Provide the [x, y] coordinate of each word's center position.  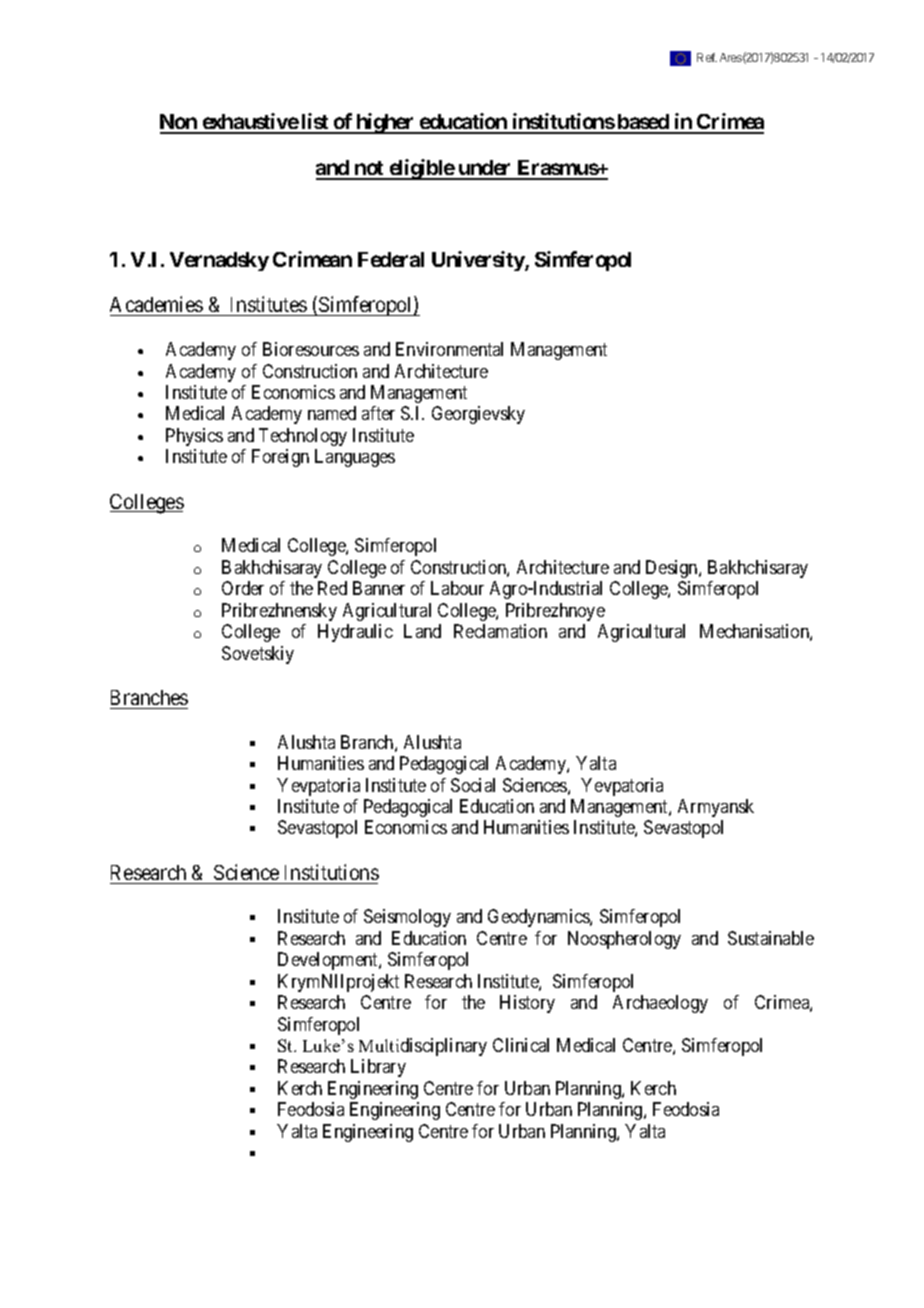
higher [385, 123]
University [479, 261]
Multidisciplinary [423, 1047]
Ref [707, 57]
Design [673, 569]
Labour [457, 588]
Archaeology [660, 1004]
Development [329, 961]
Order [243, 588]
